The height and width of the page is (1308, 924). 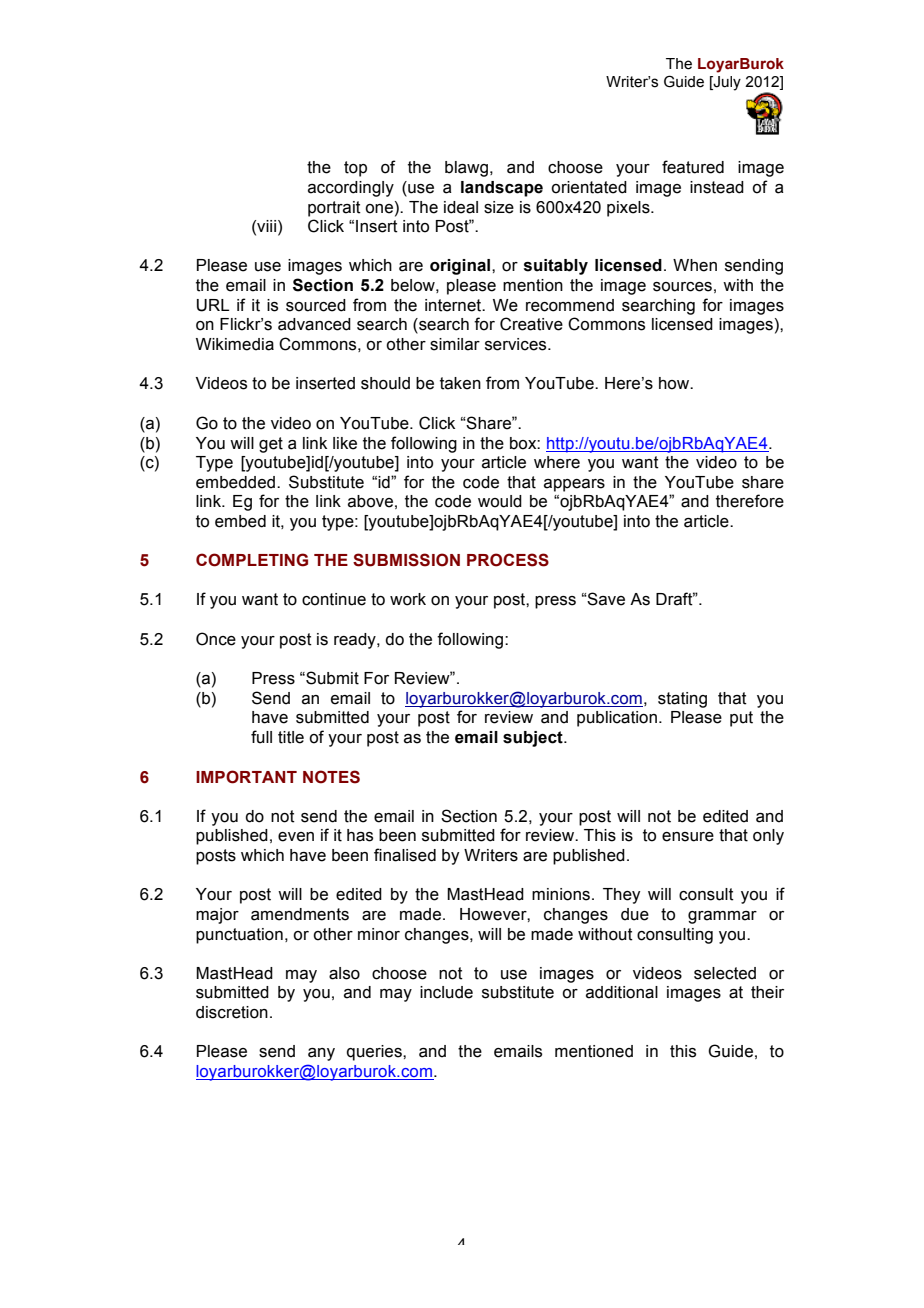 What do you see at coordinates (502, 189) in the page?
I see `landscape` at bounding box center [502, 189].
